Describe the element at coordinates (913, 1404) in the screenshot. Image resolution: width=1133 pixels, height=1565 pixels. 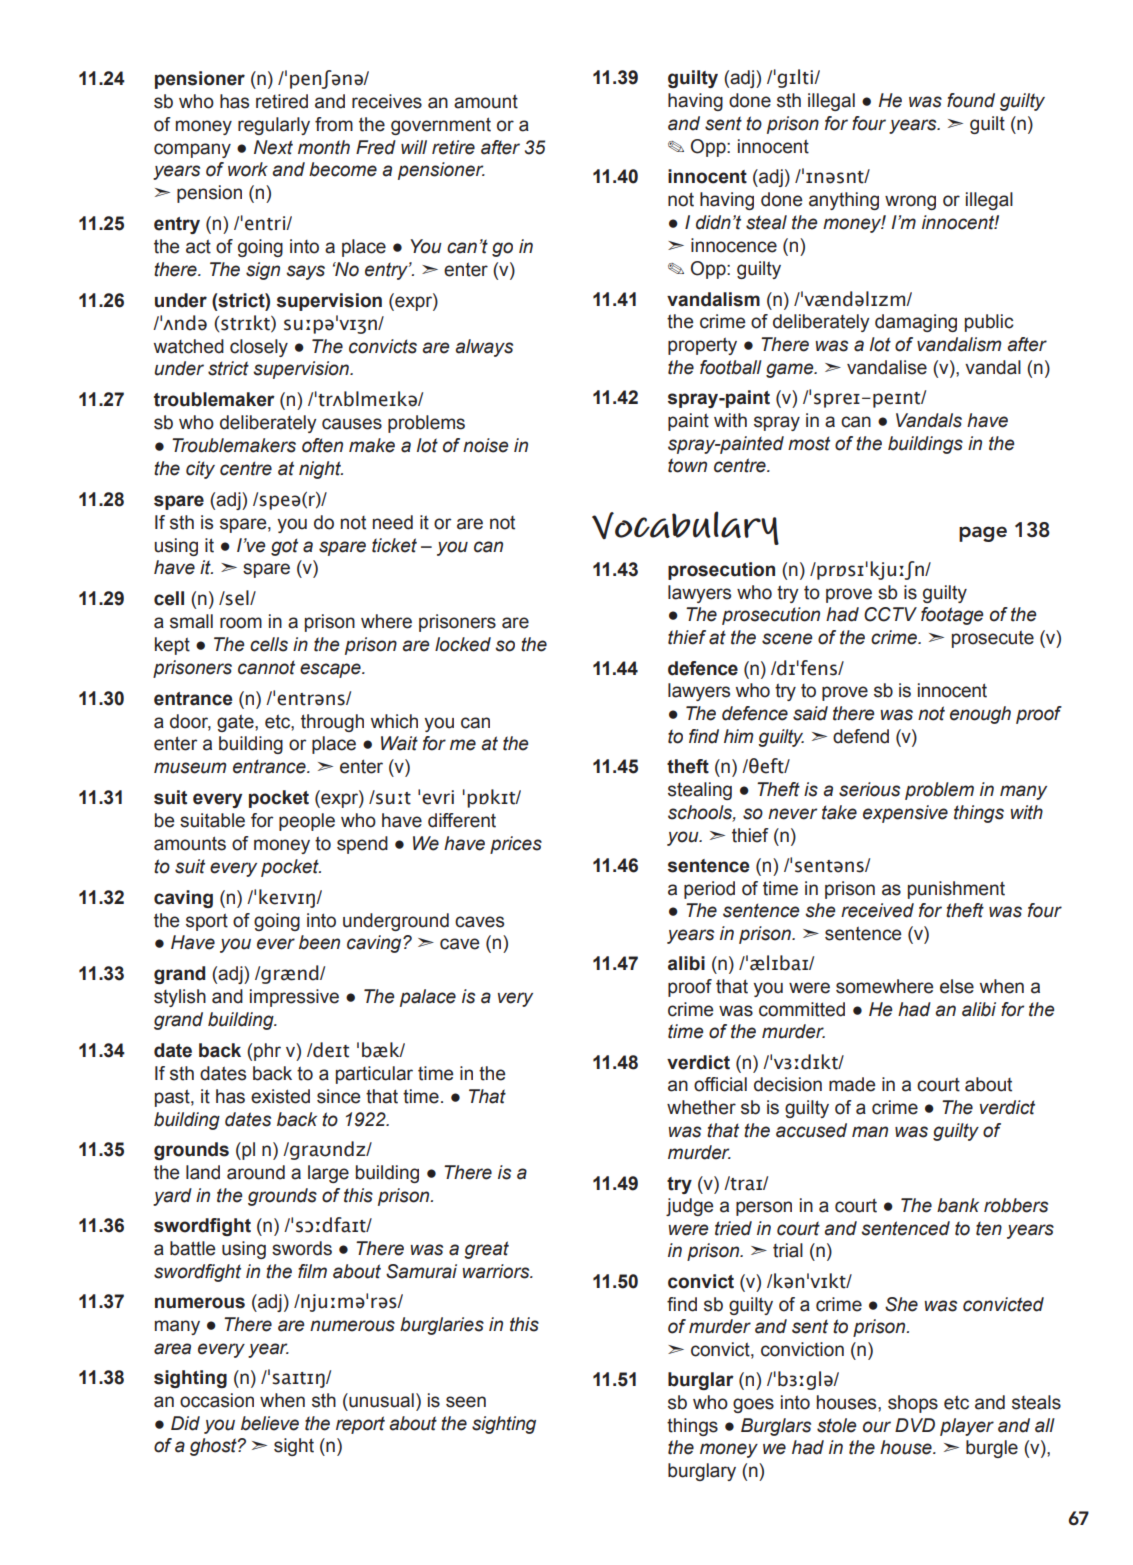
I see `shops` at that location.
